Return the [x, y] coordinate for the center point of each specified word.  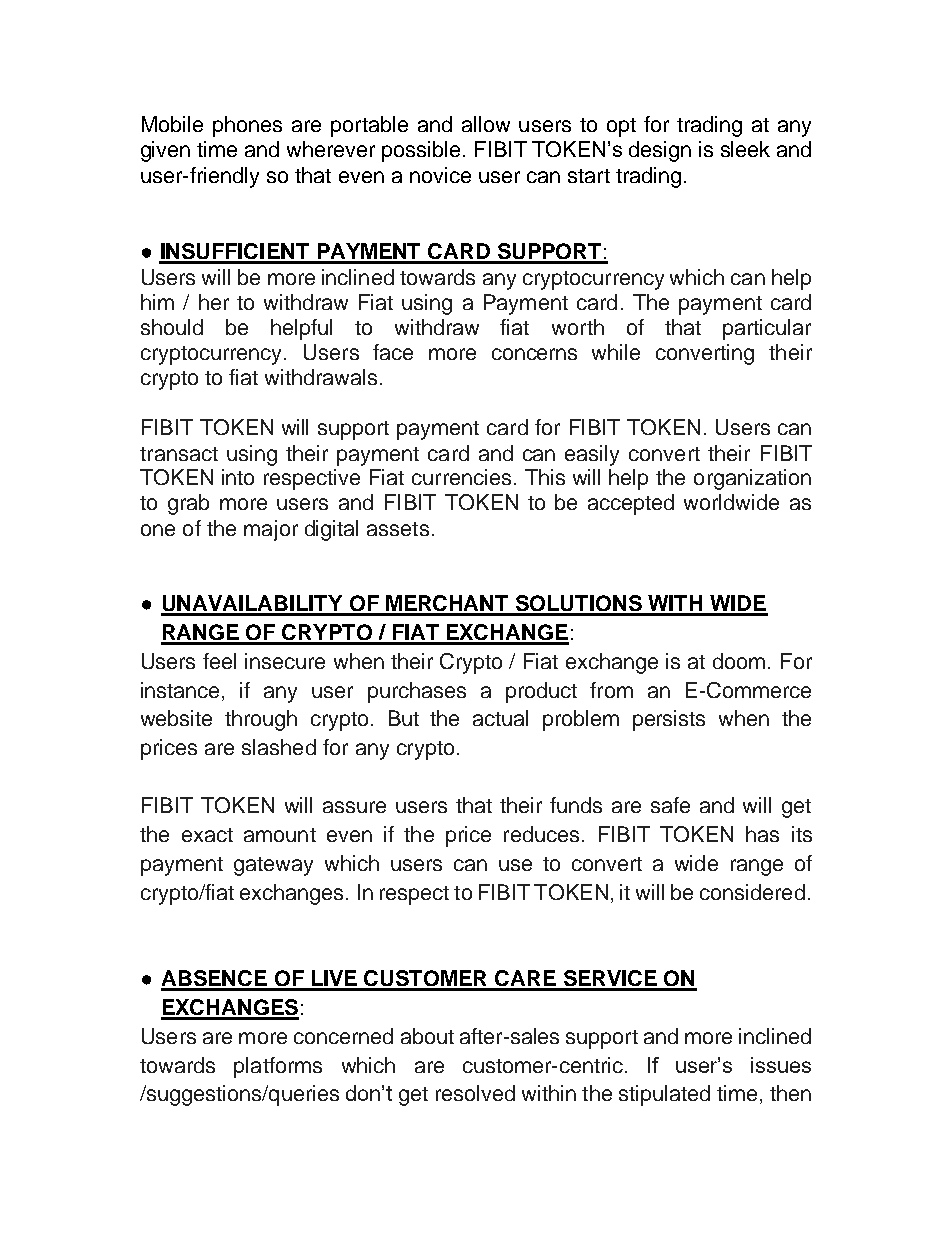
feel [219, 661]
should [172, 327]
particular [767, 329]
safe [670, 805]
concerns [534, 354]
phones [247, 126]
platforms [278, 1067]
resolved [475, 1093]
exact [207, 835]
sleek [745, 149]
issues [781, 1065]
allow [486, 124]
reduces [541, 834]
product [541, 692]
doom [739, 661]
